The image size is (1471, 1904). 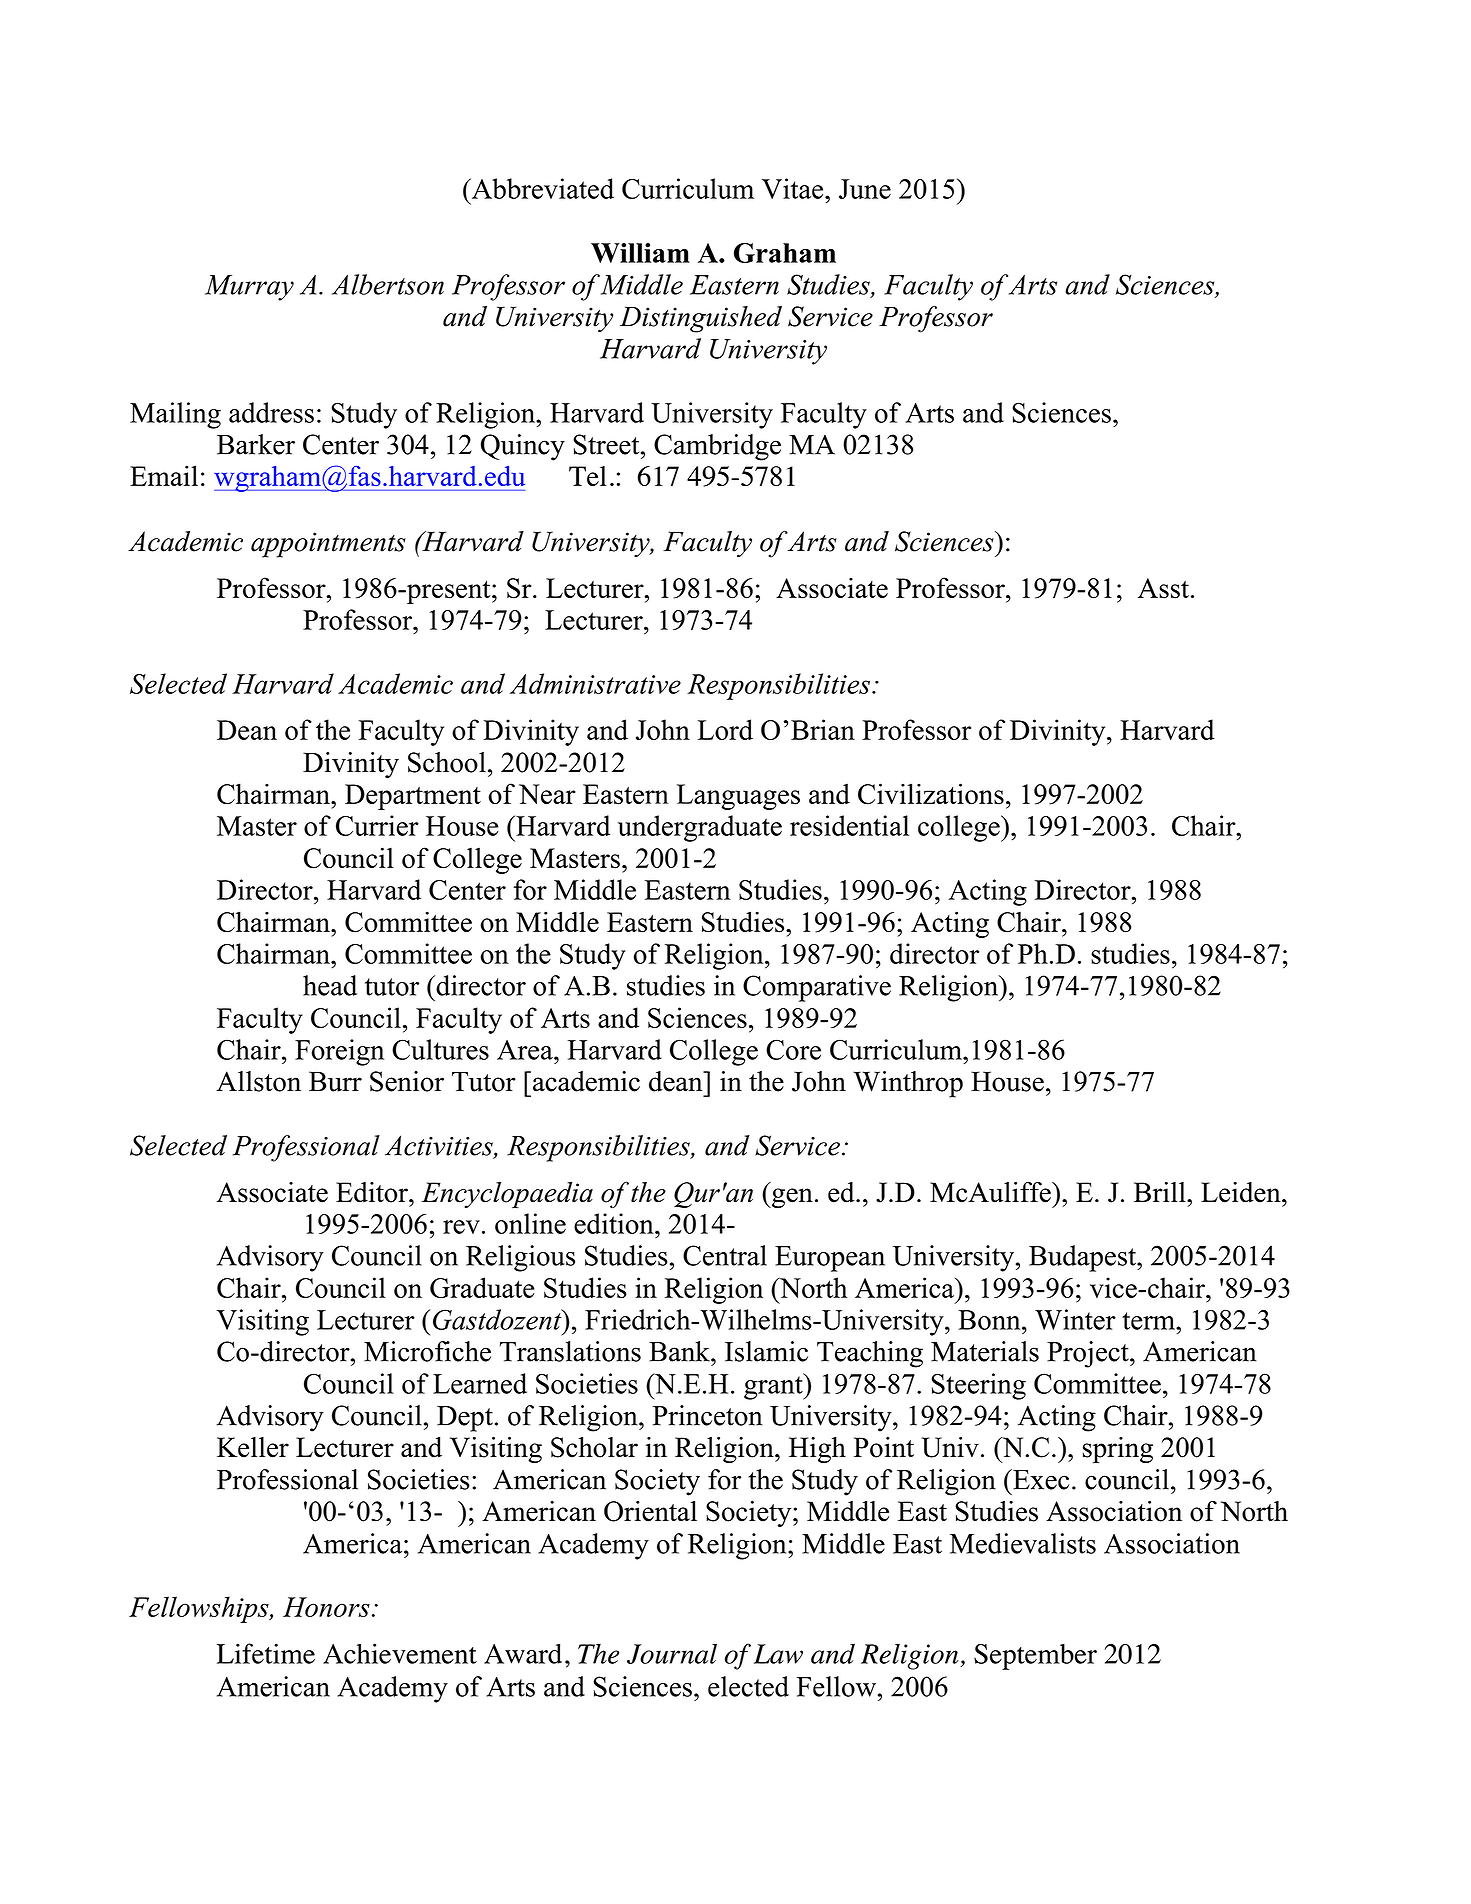 I want to click on Comparative, so click(x=817, y=988).
